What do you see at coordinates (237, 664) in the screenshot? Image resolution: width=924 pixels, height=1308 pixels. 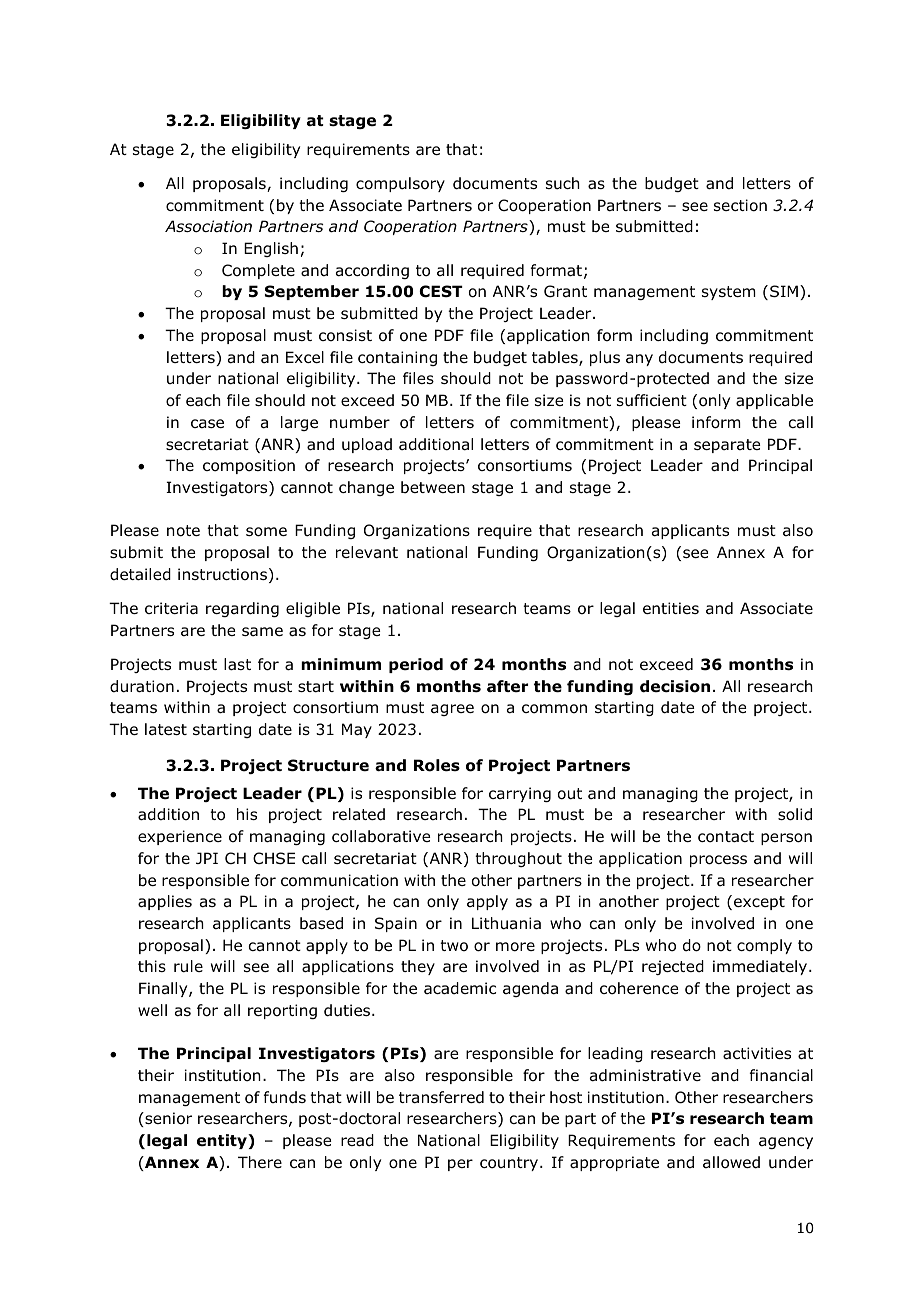 I see `last` at bounding box center [237, 664].
